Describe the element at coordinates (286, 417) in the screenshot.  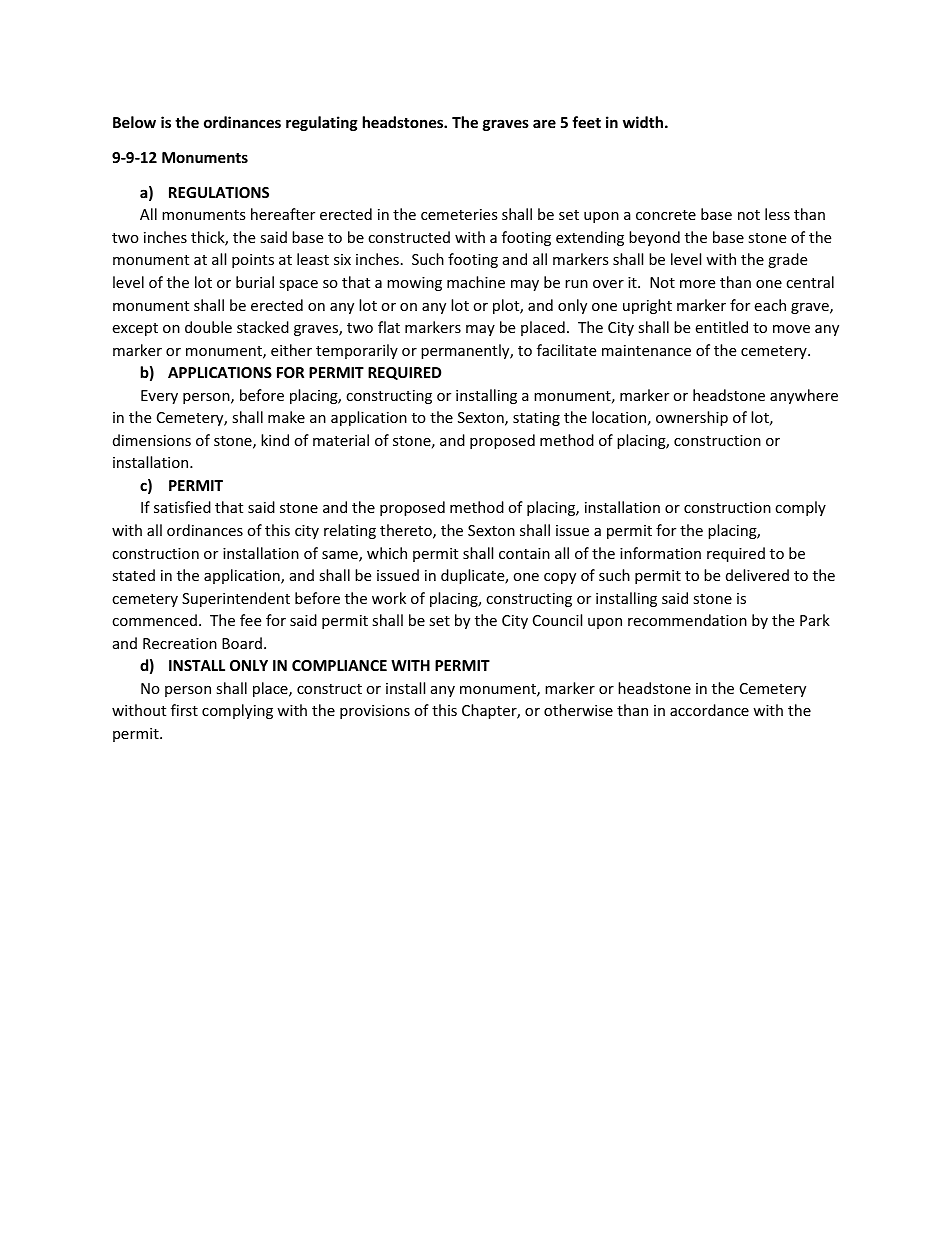
I see `make` at that location.
